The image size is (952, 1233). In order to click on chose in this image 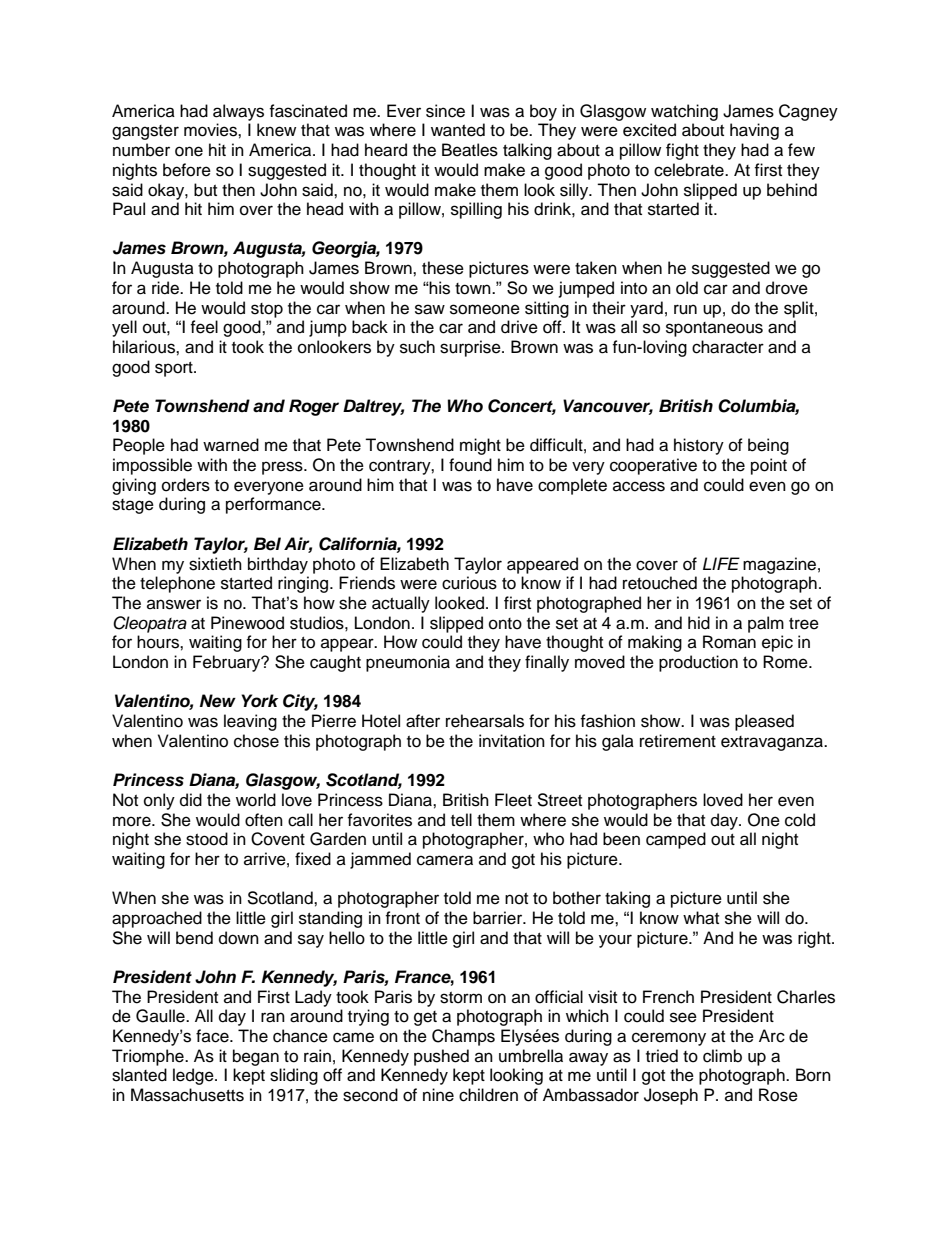, I will do `click(256, 741)`.
